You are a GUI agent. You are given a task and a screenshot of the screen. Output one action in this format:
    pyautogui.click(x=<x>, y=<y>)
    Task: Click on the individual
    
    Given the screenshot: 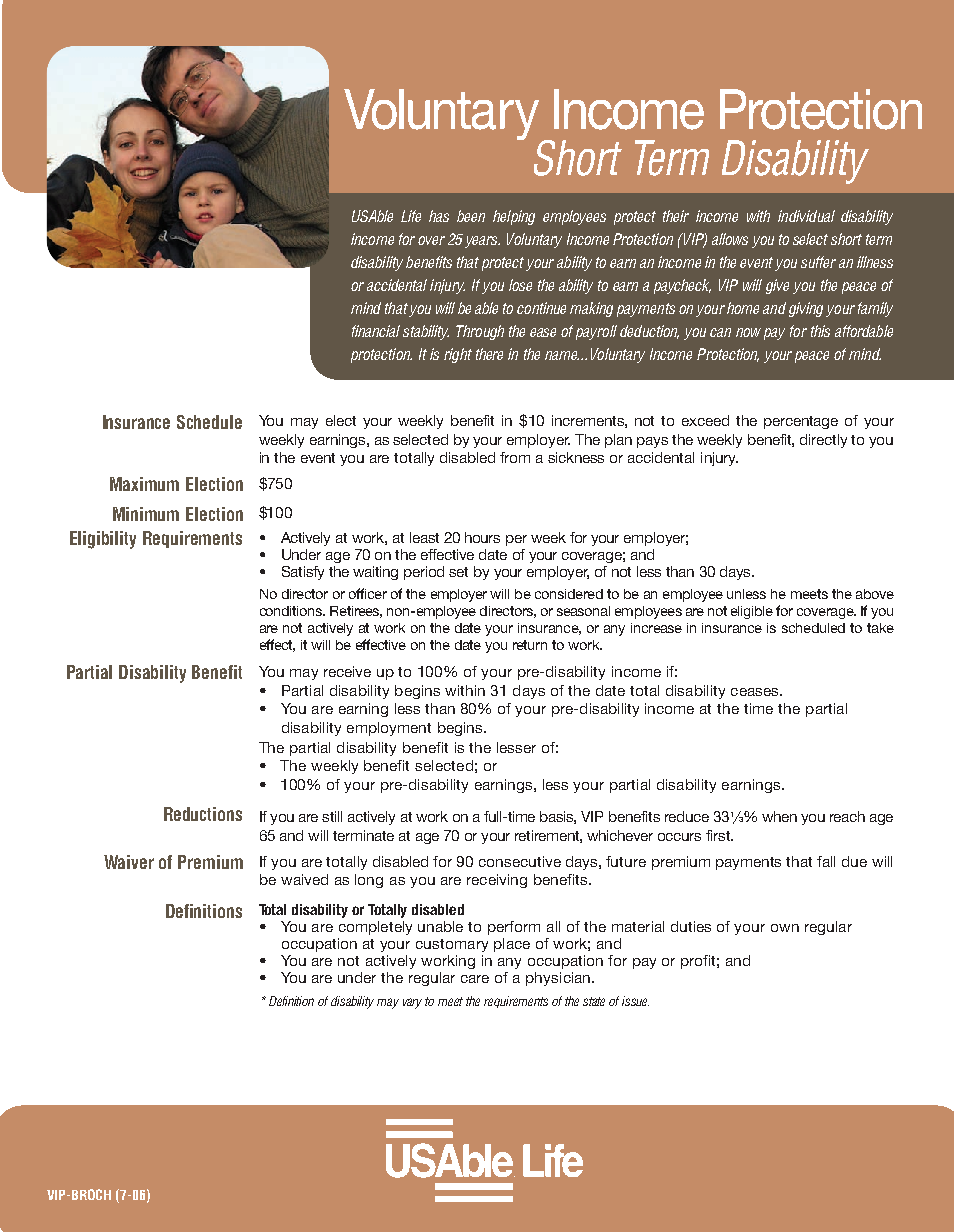 What is the action you would take?
    pyautogui.click(x=806, y=216)
